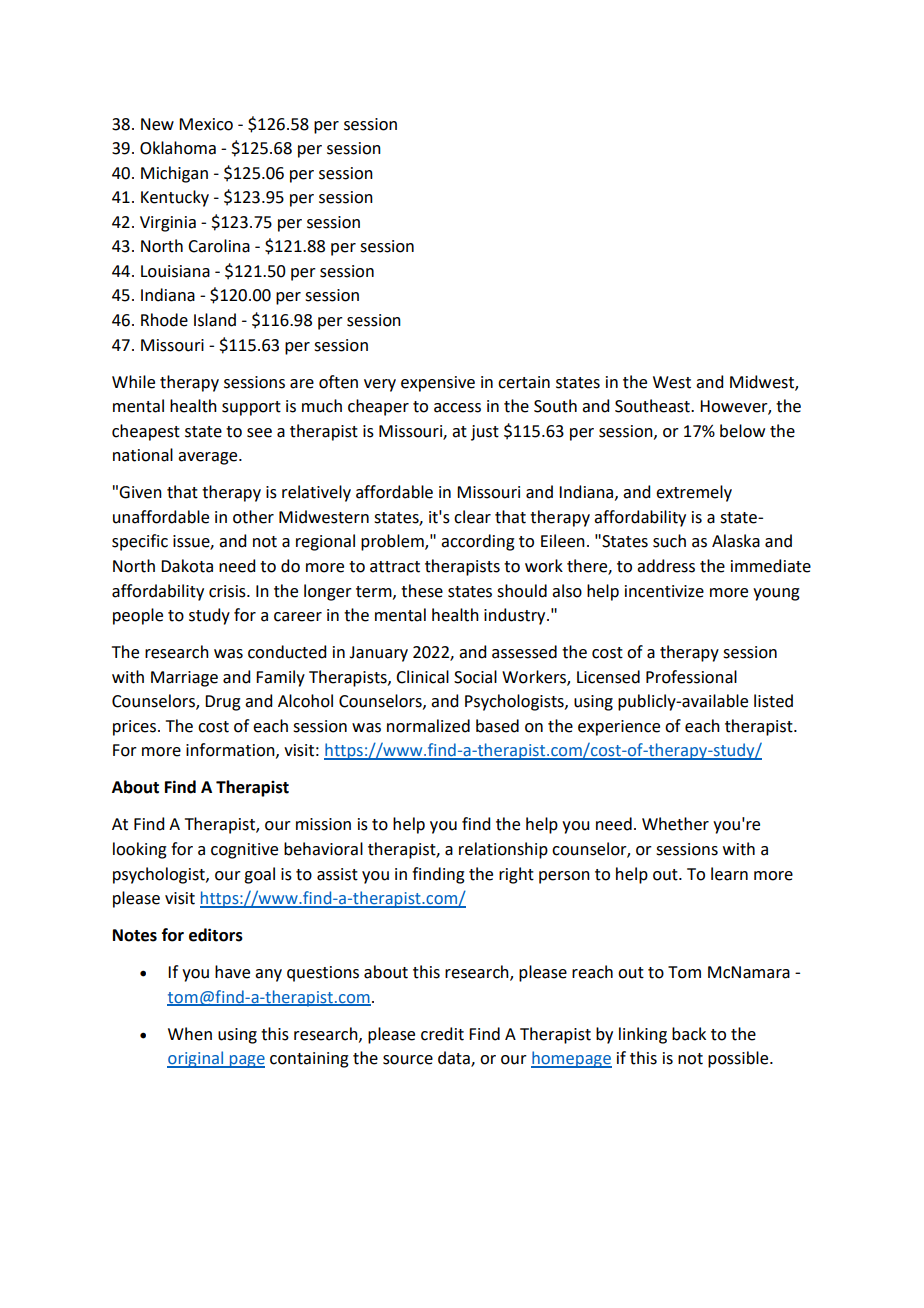 This document has width=924, height=1308. I want to click on Mexico, so click(206, 124).
